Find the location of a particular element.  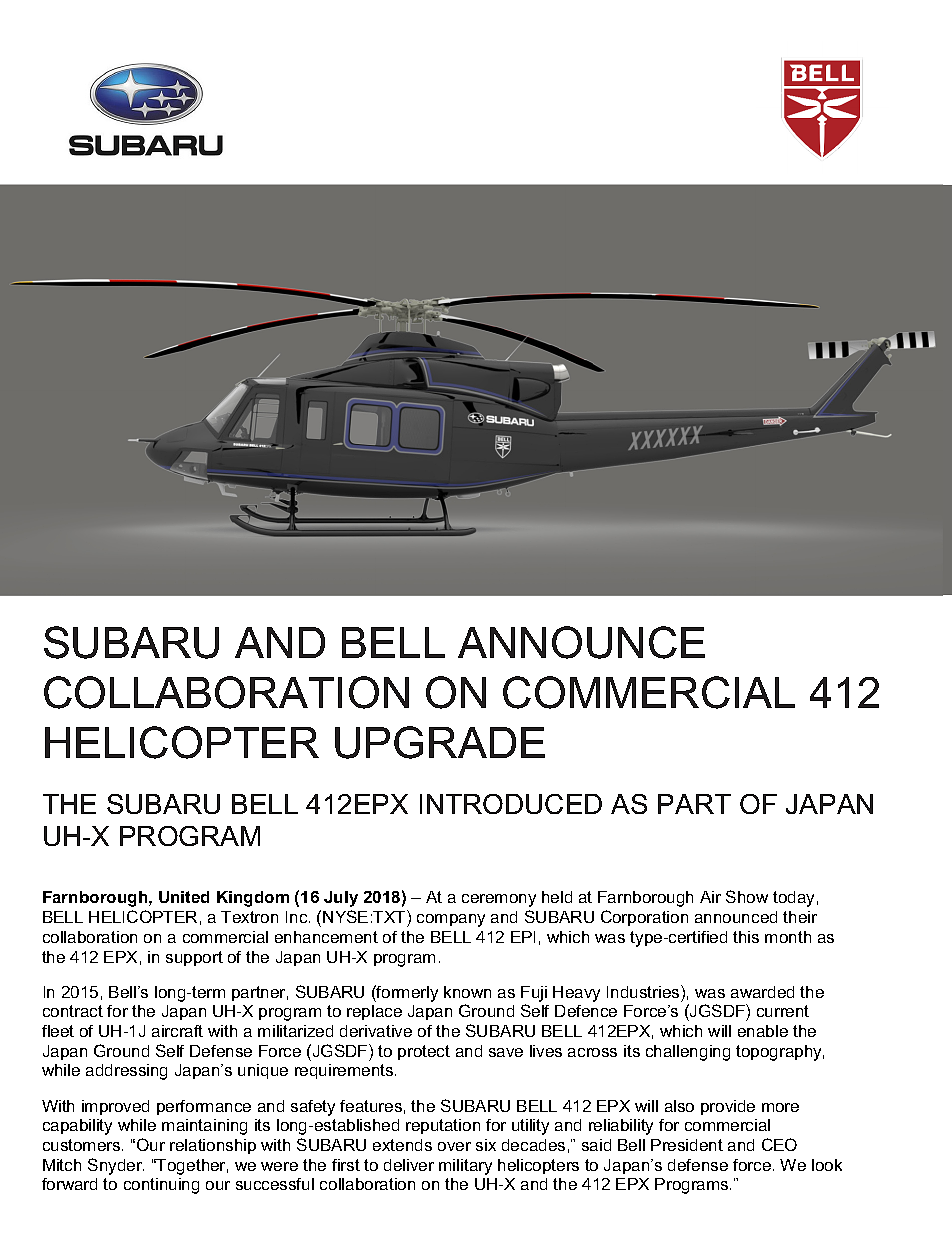

ceremony is located at coordinates (499, 900).
